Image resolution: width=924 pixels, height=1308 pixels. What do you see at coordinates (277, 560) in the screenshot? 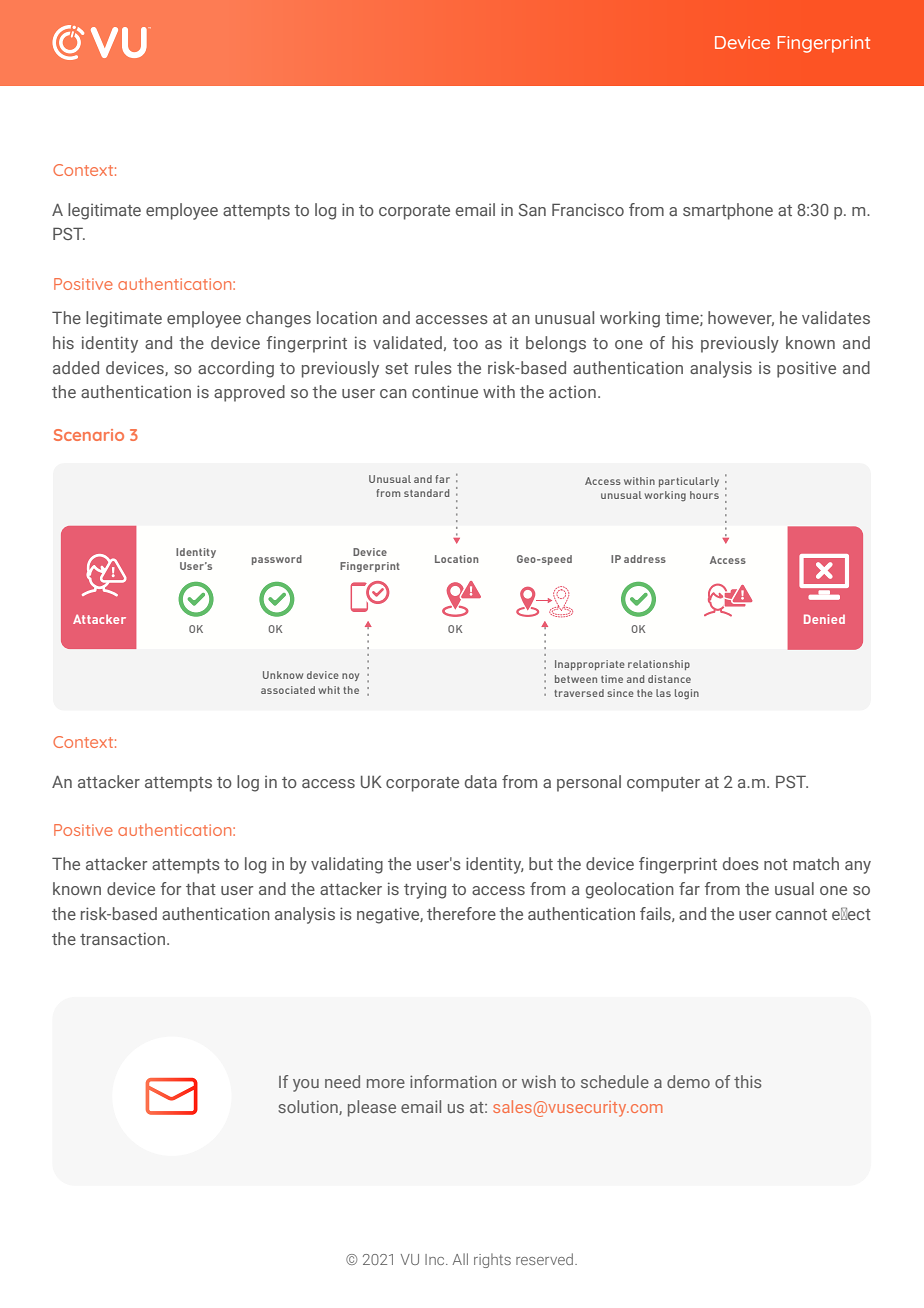
I see `password` at bounding box center [277, 560].
